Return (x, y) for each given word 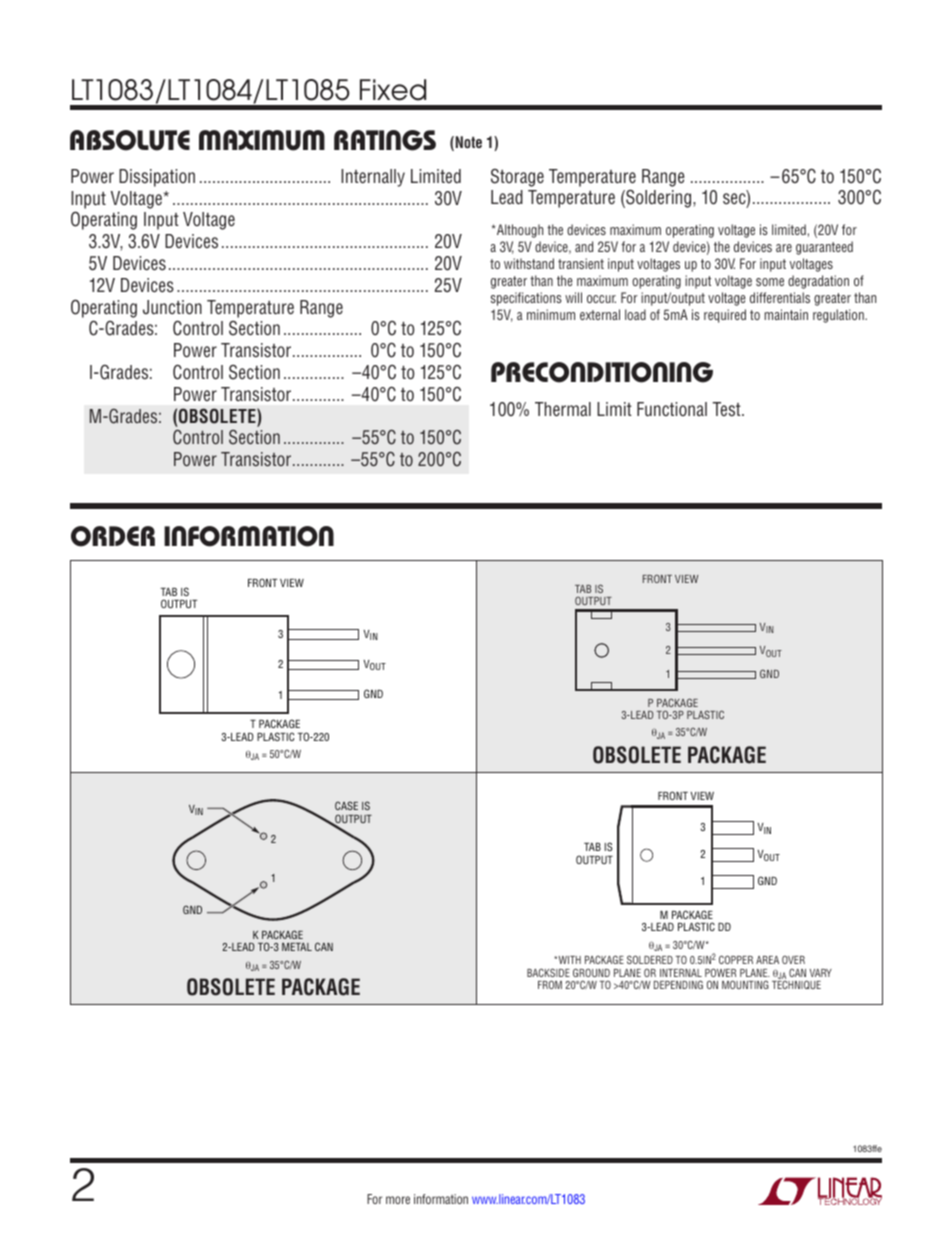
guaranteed (824, 248)
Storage (517, 177)
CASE (346, 805)
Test (727, 409)
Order (113, 536)
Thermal (563, 409)
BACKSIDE (548, 972)
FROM (550, 984)
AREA (767, 960)
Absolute (130, 140)
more (398, 1200)
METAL (297, 947)
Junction (172, 307)
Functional (672, 409)
